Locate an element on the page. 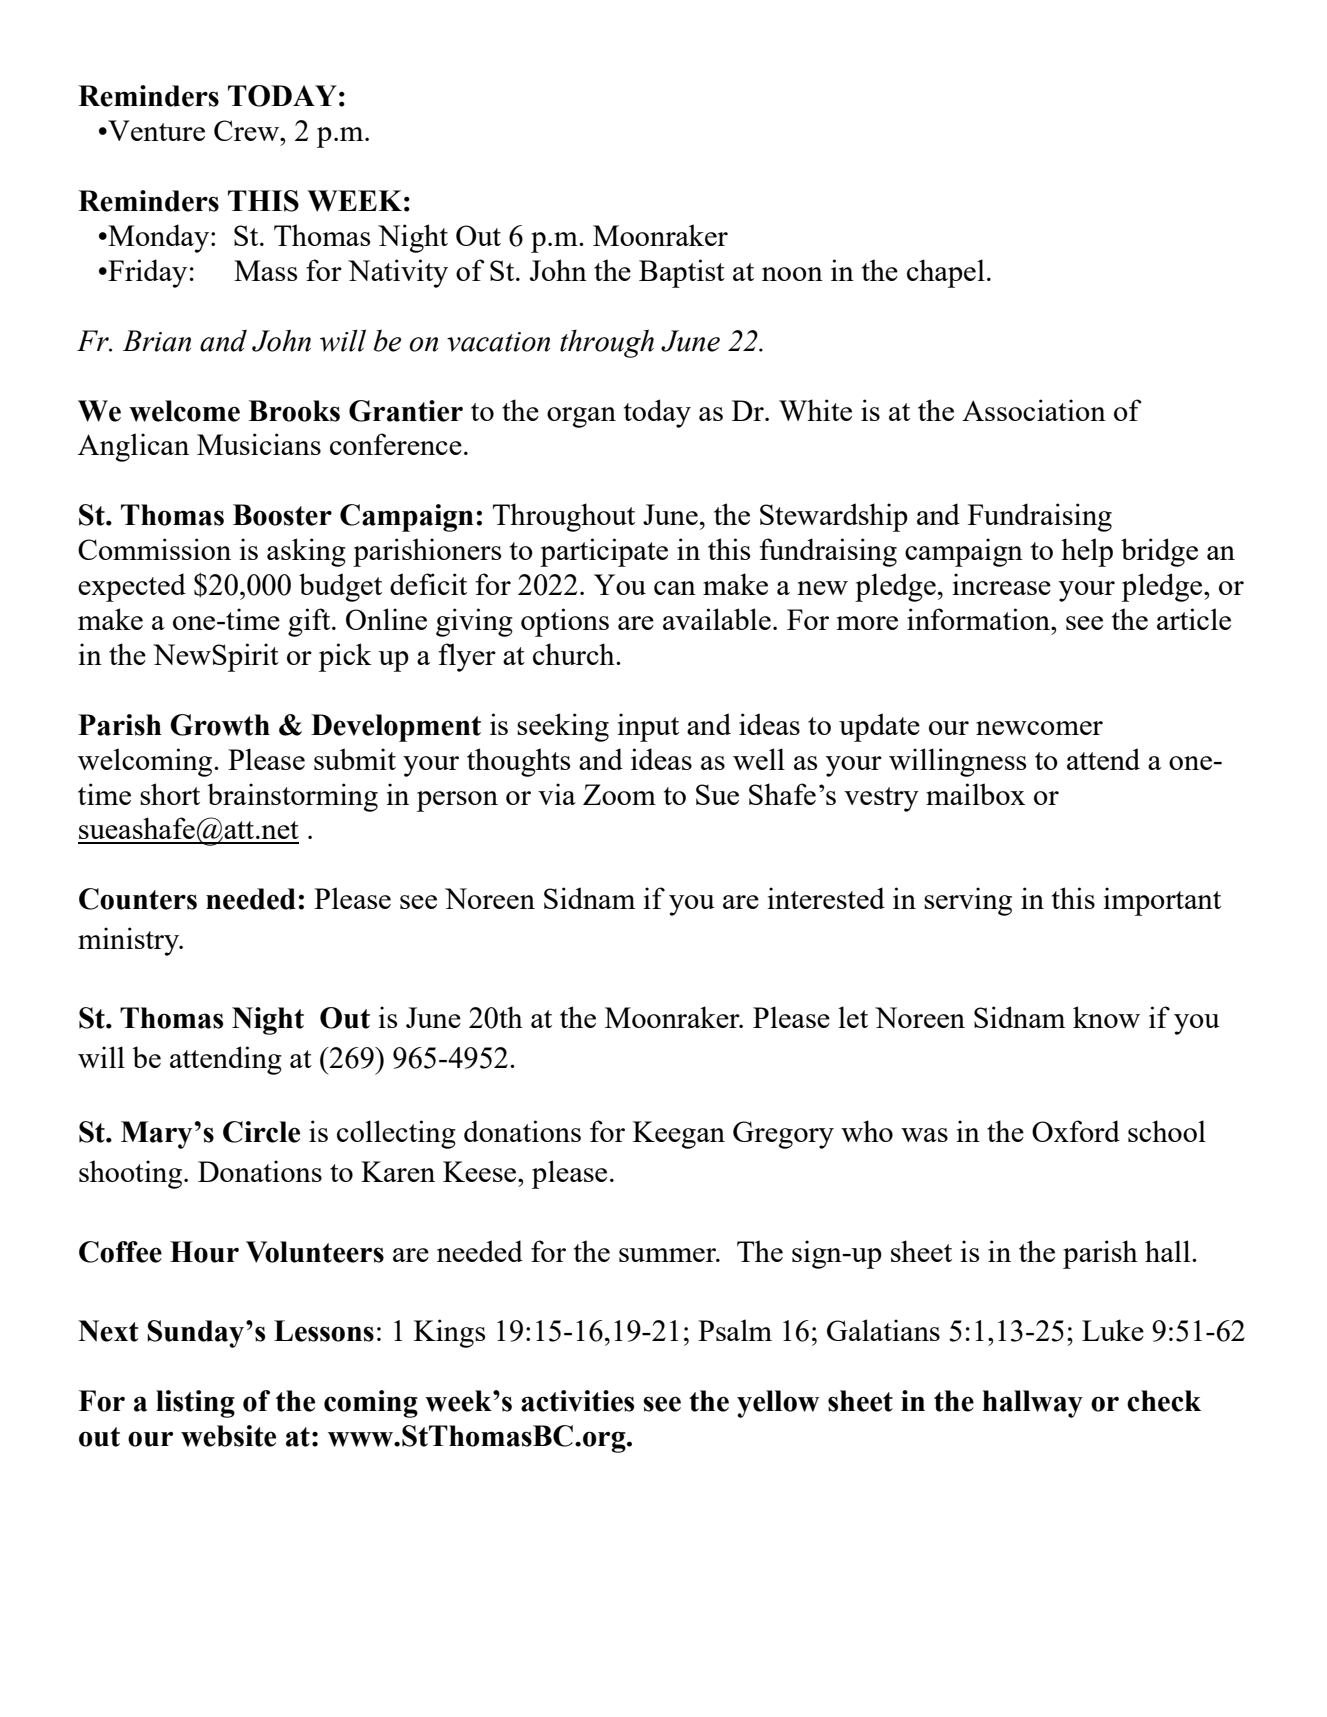 This image has width=1327, height=1717. Zoom is located at coordinates (619, 794).
